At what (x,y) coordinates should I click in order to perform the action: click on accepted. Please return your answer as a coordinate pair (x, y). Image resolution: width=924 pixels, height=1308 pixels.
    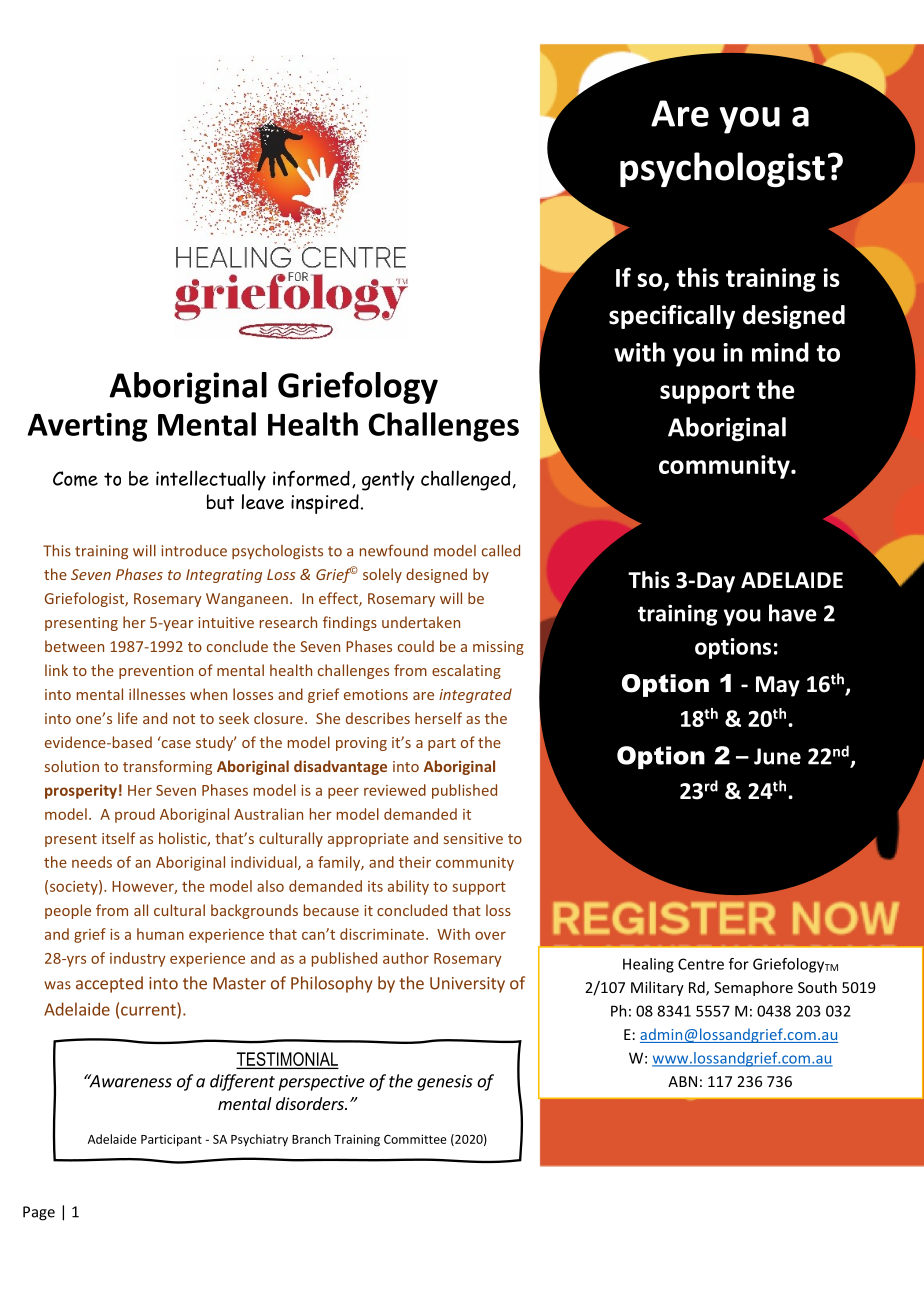
    Looking at the image, I should click on (109, 984).
